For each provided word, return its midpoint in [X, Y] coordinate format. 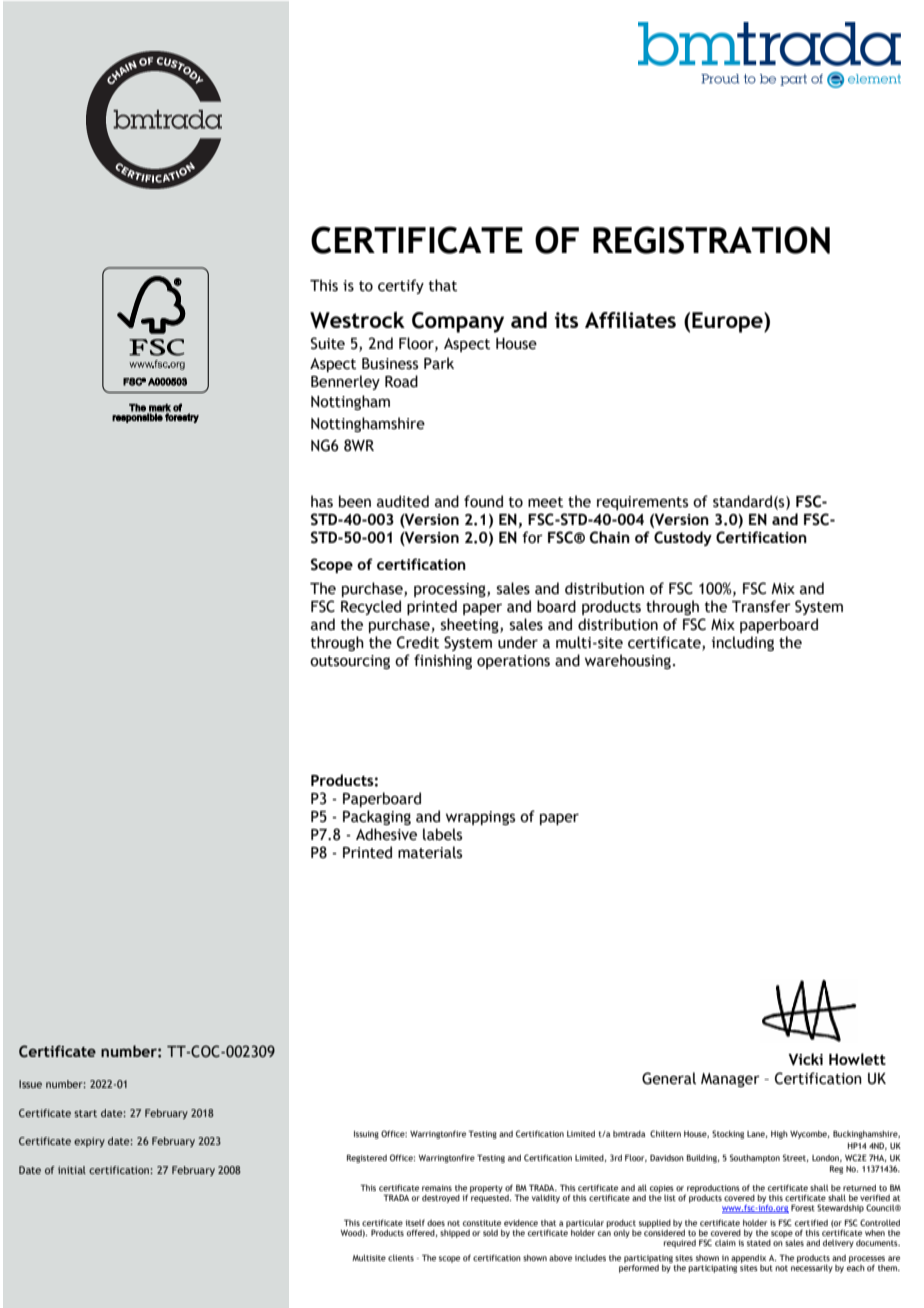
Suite [328, 343]
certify [401, 286]
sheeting [471, 625]
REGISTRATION [711, 240]
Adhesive [386, 834]
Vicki [805, 1059]
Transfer [761, 606]
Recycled [371, 607]
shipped [455, 1234]
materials [430, 852]
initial [72, 1170]
